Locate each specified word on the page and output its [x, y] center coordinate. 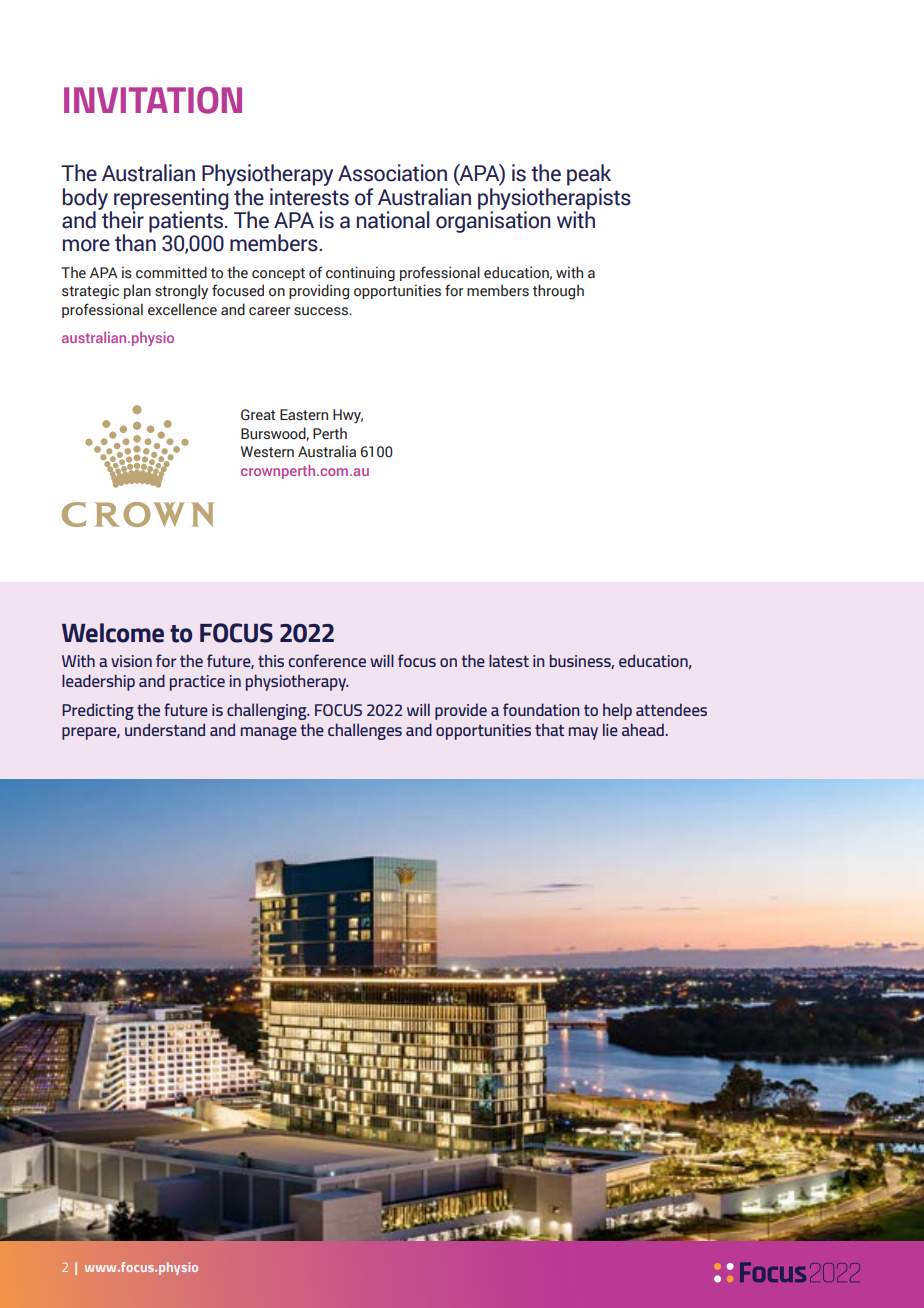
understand [165, 729]
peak [589, 175]
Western [267, 452]
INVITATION [153, 100]
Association [392, 173]
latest [509, 660]
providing [319, 292]
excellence [182, 309]
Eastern [304, 415]
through [558, 292]
